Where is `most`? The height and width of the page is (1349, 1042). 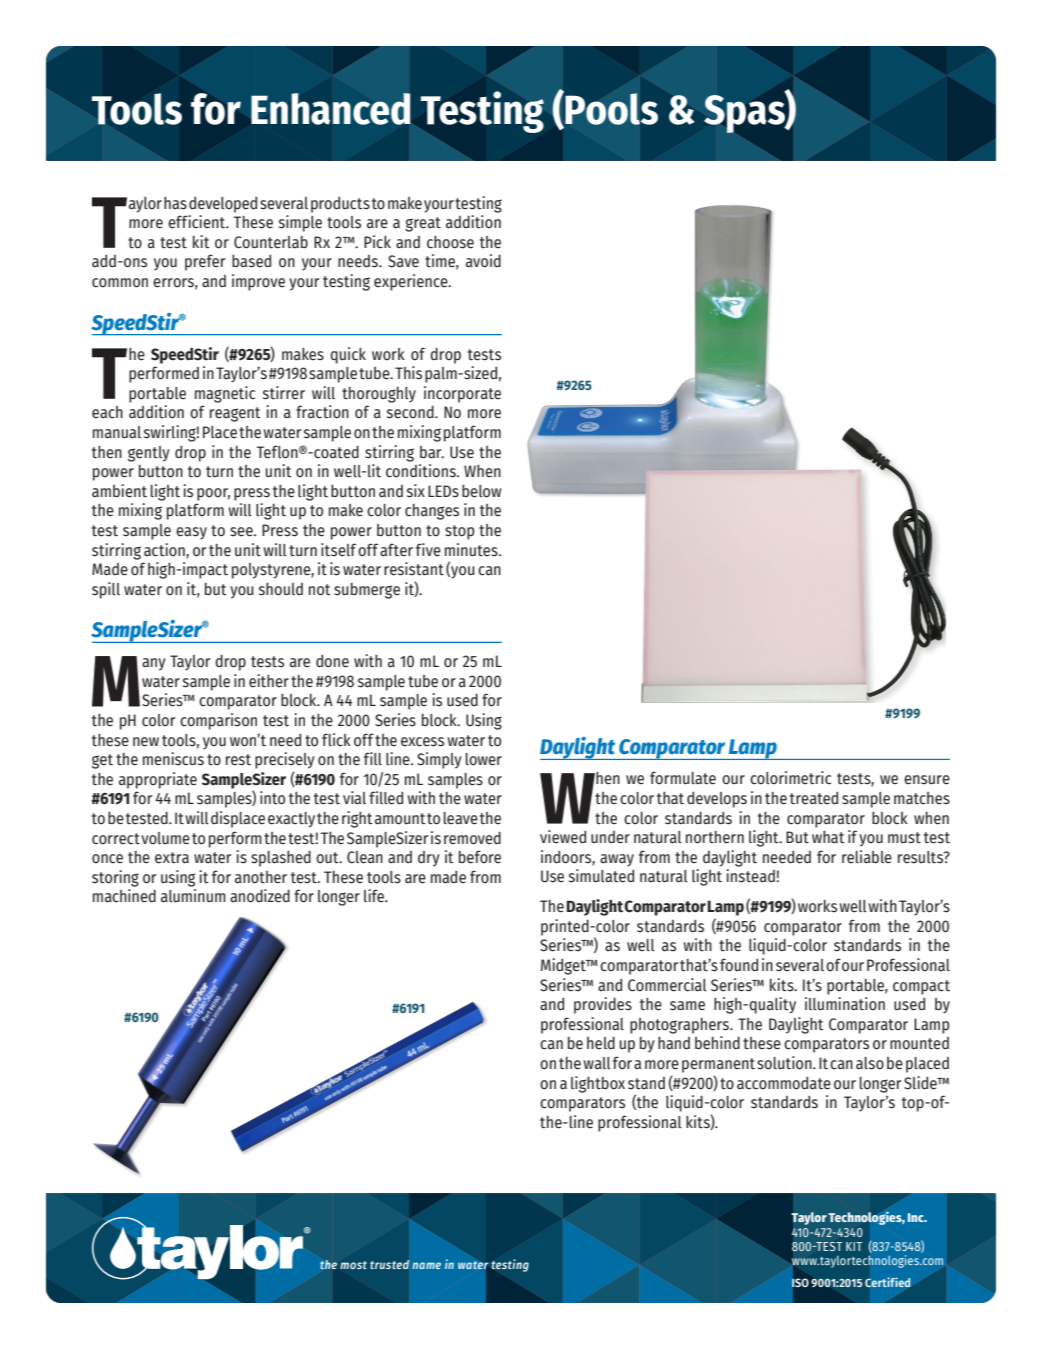 most is located at coordinates (353, 1265).
